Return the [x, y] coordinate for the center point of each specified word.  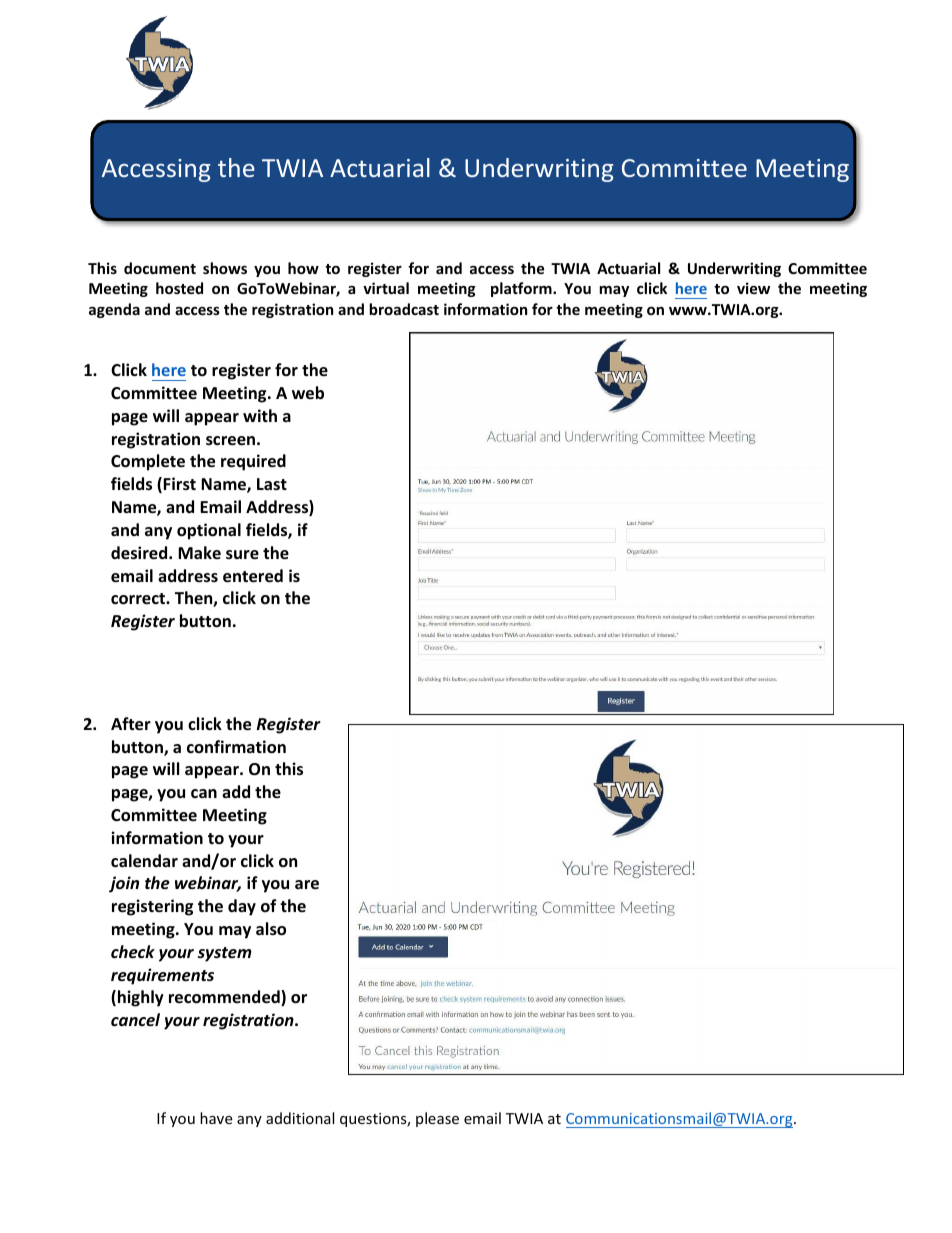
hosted [179, 288]
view [753, 288]
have [216, 1118]
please [437, 1119]
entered [253, 576]
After [131, 724]
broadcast [404, 309]
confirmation [236, 747]
